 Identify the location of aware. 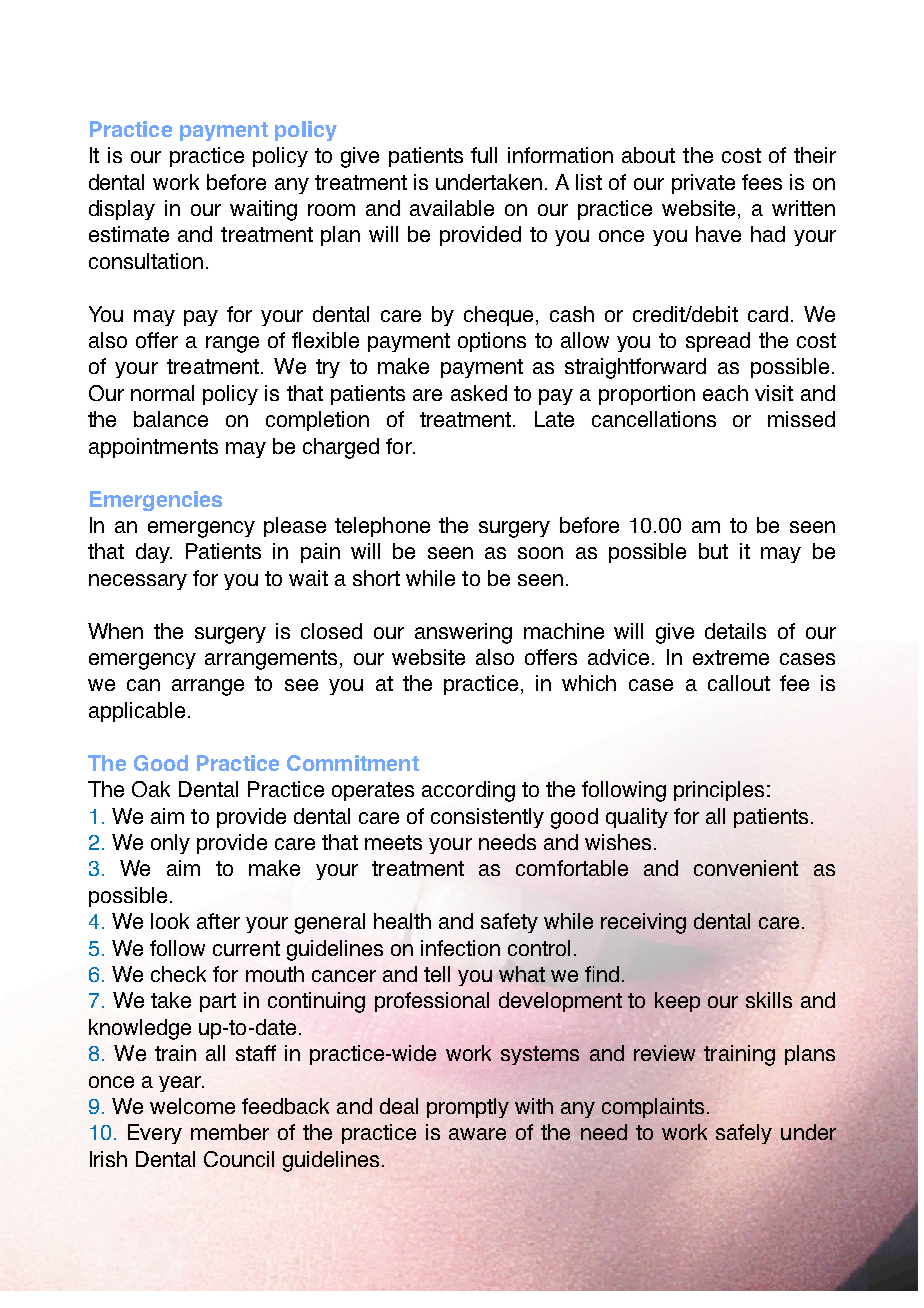
(477, 1134).
